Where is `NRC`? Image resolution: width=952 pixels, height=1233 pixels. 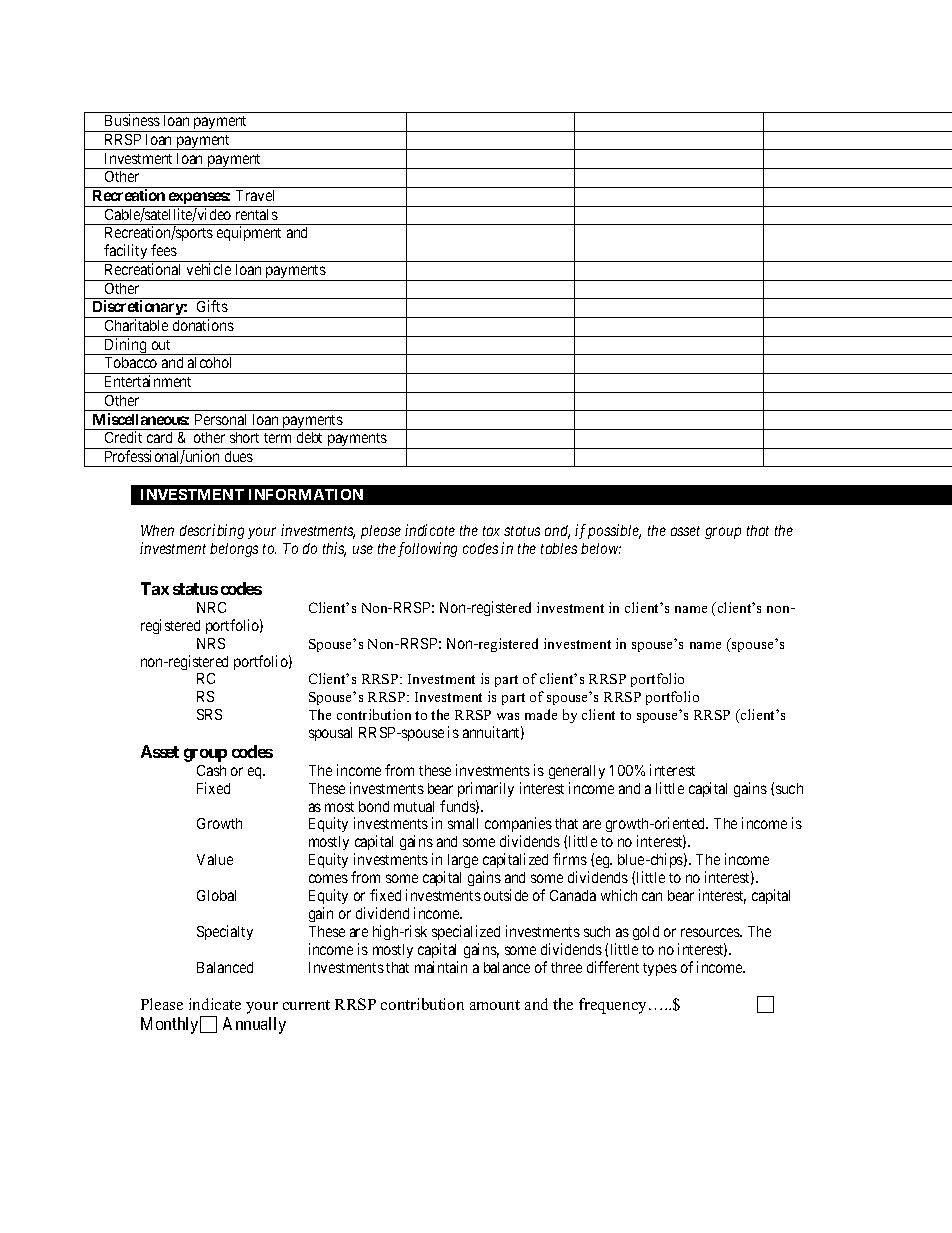
NRC is located at coordinates (211, 607).
